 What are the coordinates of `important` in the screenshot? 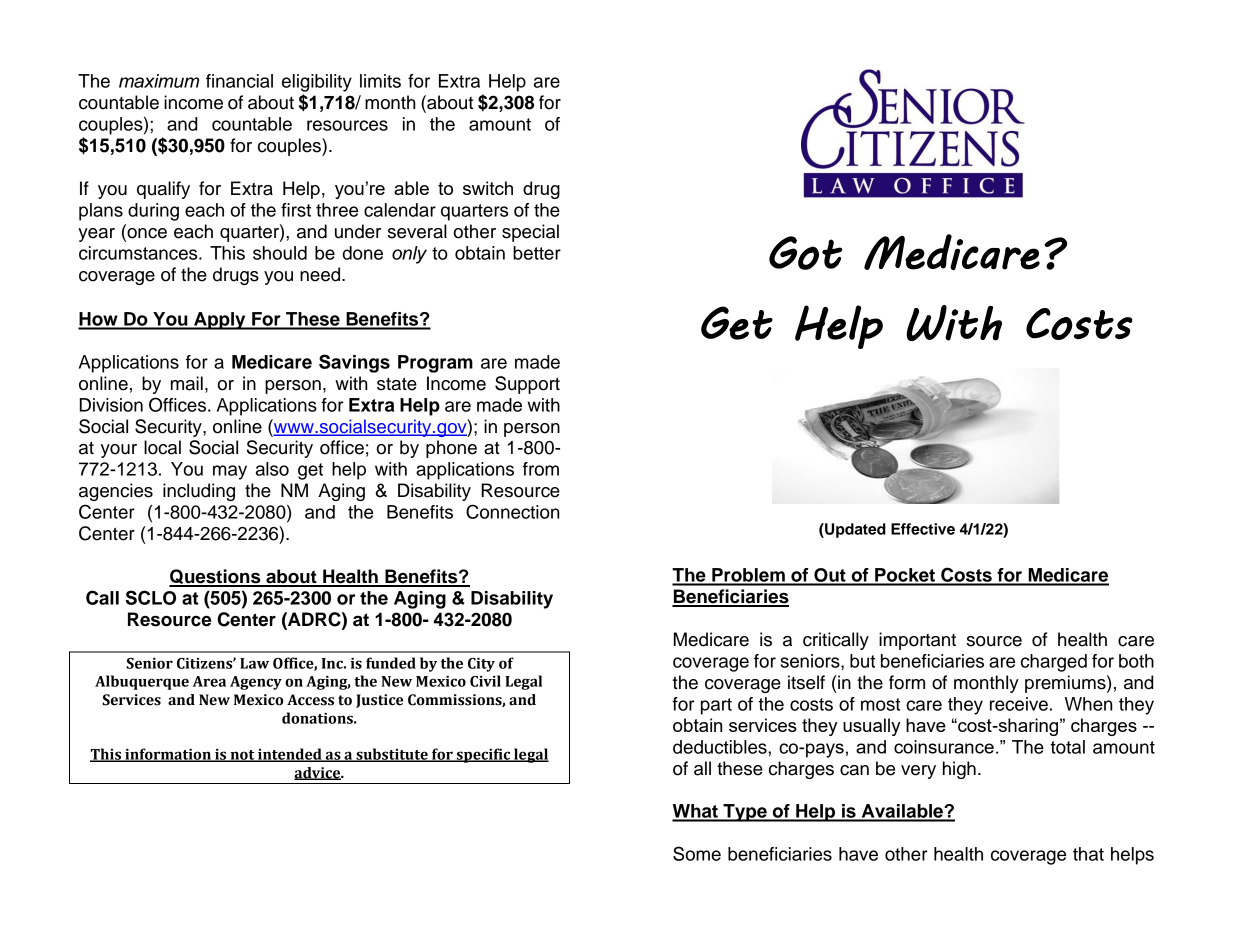 It's located at (917, 641).
